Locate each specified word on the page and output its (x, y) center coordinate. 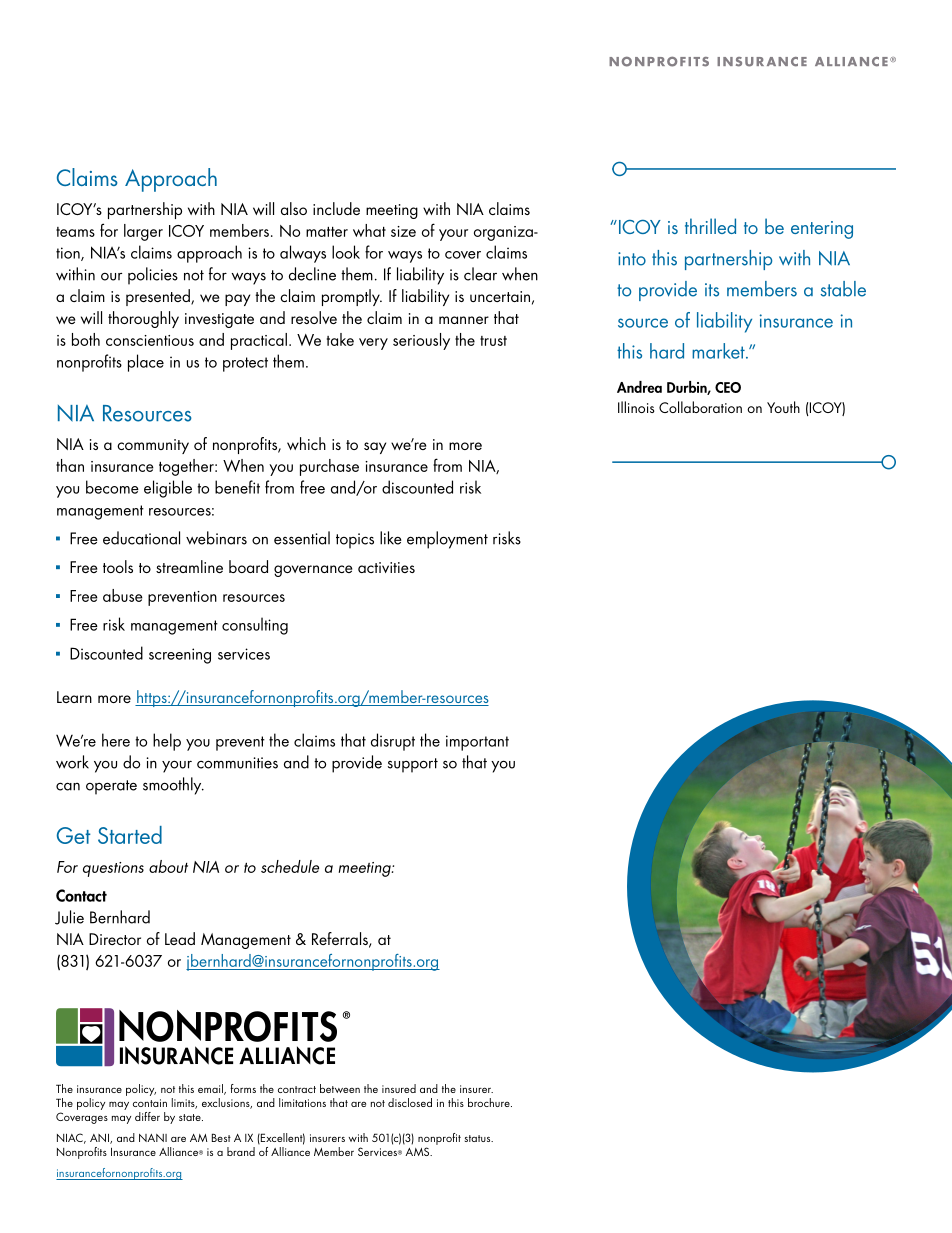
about (168, 866)
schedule (290, 866)
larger (143, 232)
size (403, 231)
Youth (783, 407)
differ (147, 1116)
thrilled (710, 226)
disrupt (393, 742)
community (153, 446)
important (477, 743)
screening (180, 656)
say (375, 448)
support (413, 765)
